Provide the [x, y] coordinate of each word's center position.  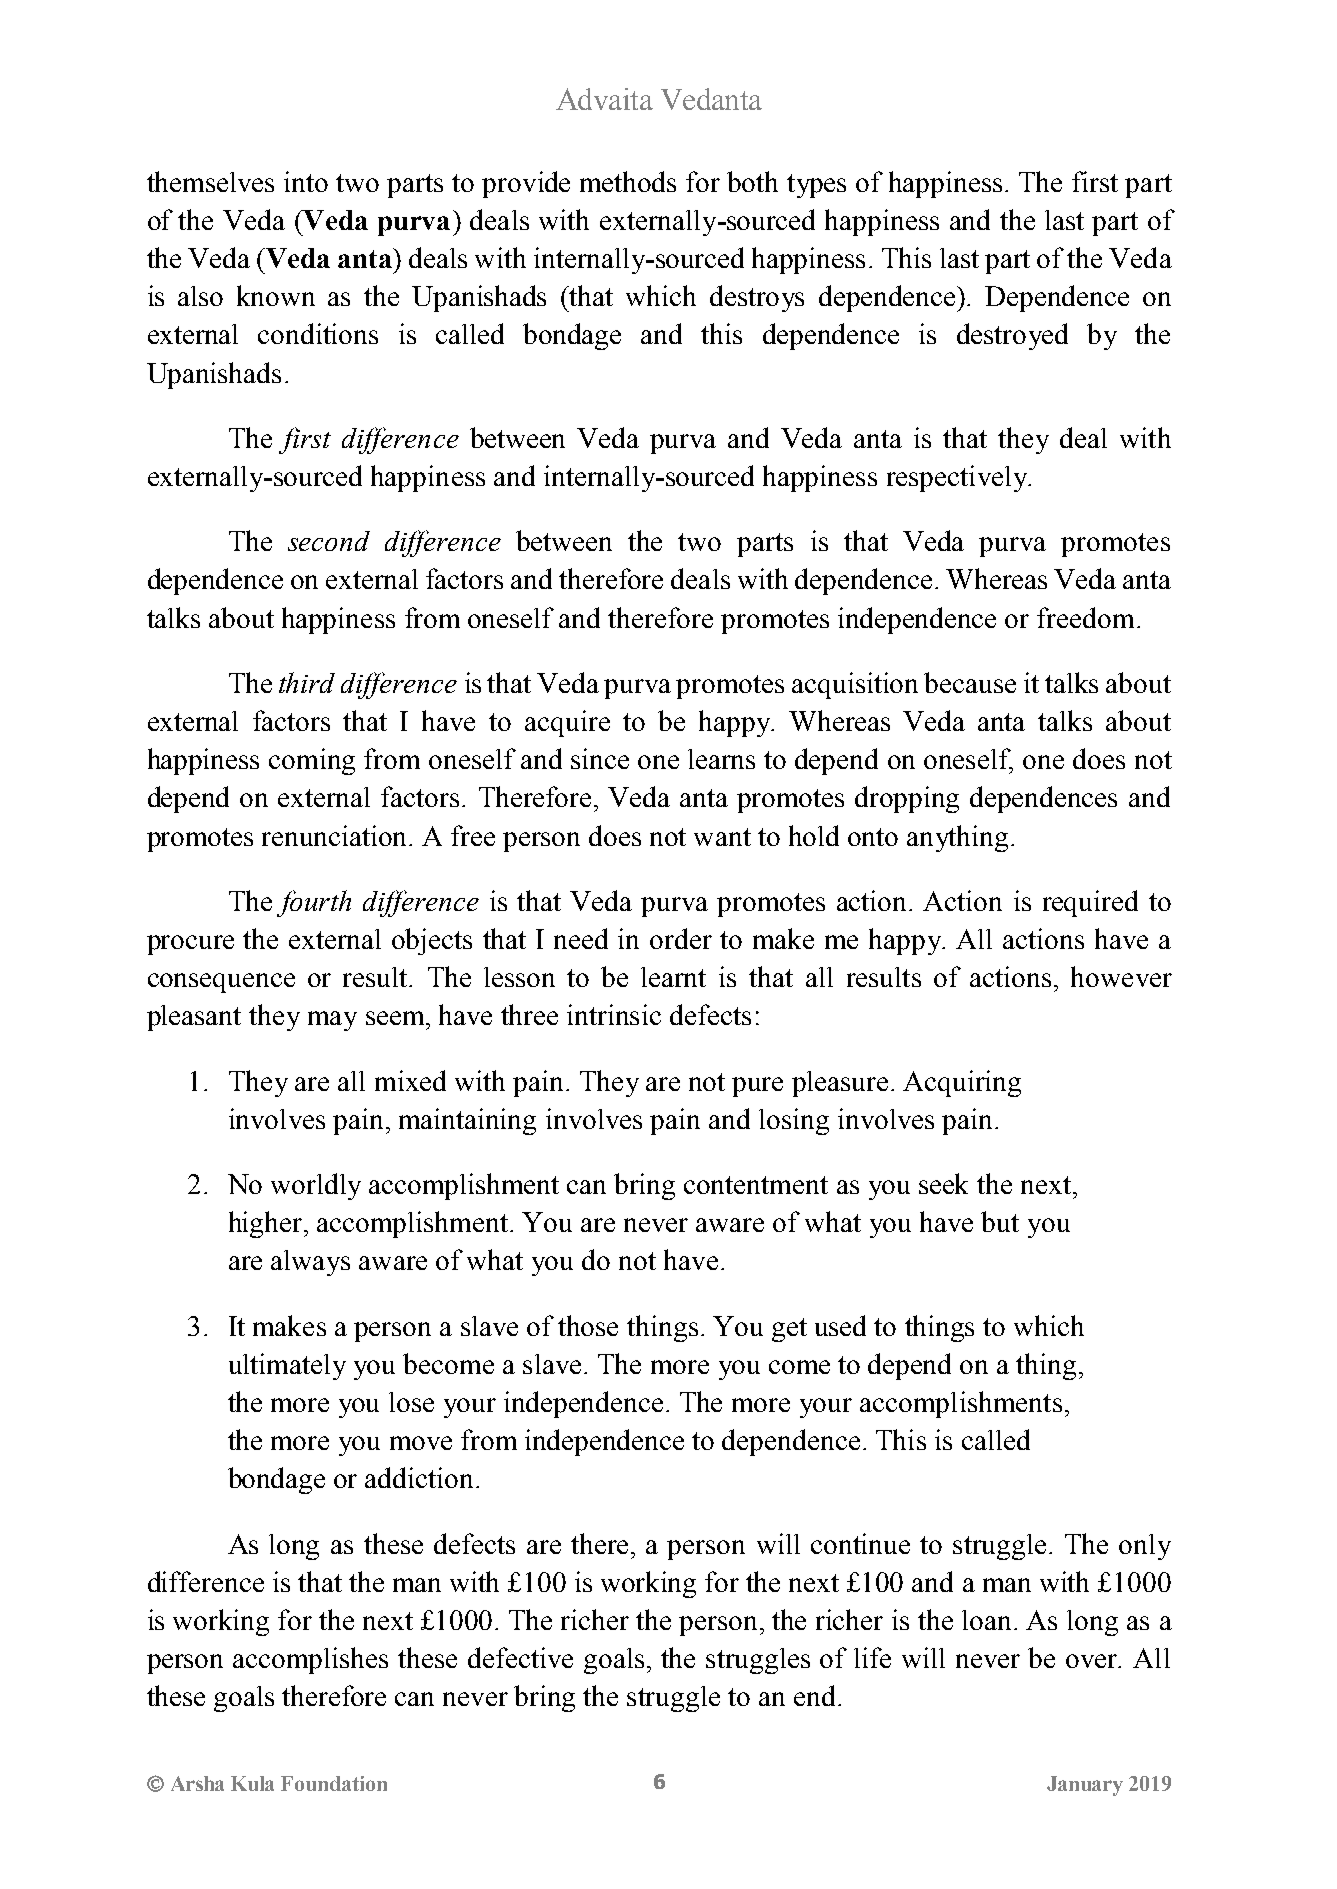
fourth [314, 903]
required [1090, 903]
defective [520, 1657]
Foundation [334, 1783]
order [681, 938]
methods [628, 181]
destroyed [1012, 336]
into [306, 181]
